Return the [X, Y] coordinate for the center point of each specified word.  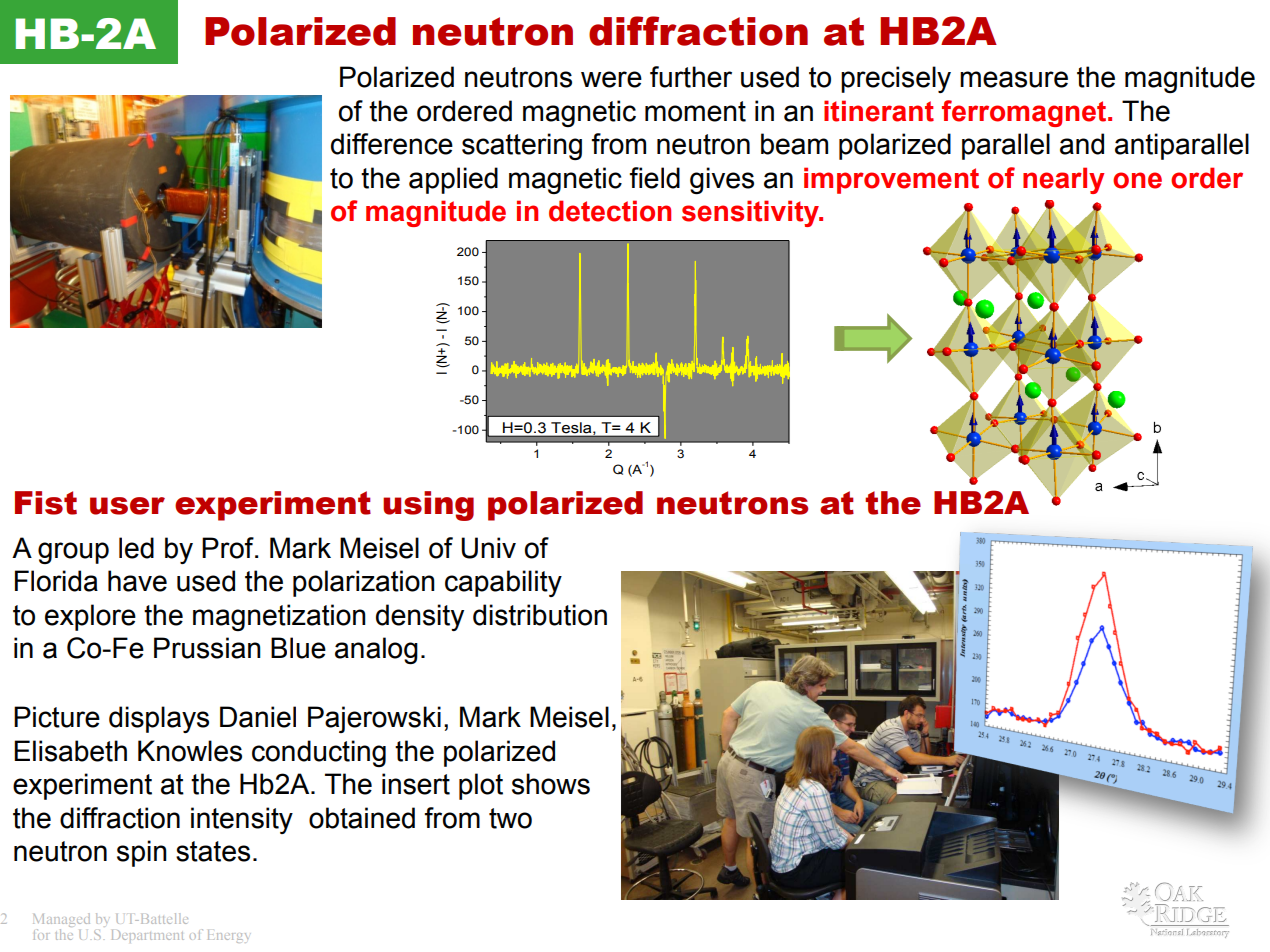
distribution [540, 615]
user [127, 506]
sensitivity [751, 213]
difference [392, 144]
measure [1014, 79]
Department [148, 936]
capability [503, 583]
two [510, 818]
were [611, 79]
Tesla [572, 428]
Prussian [207, 648]
